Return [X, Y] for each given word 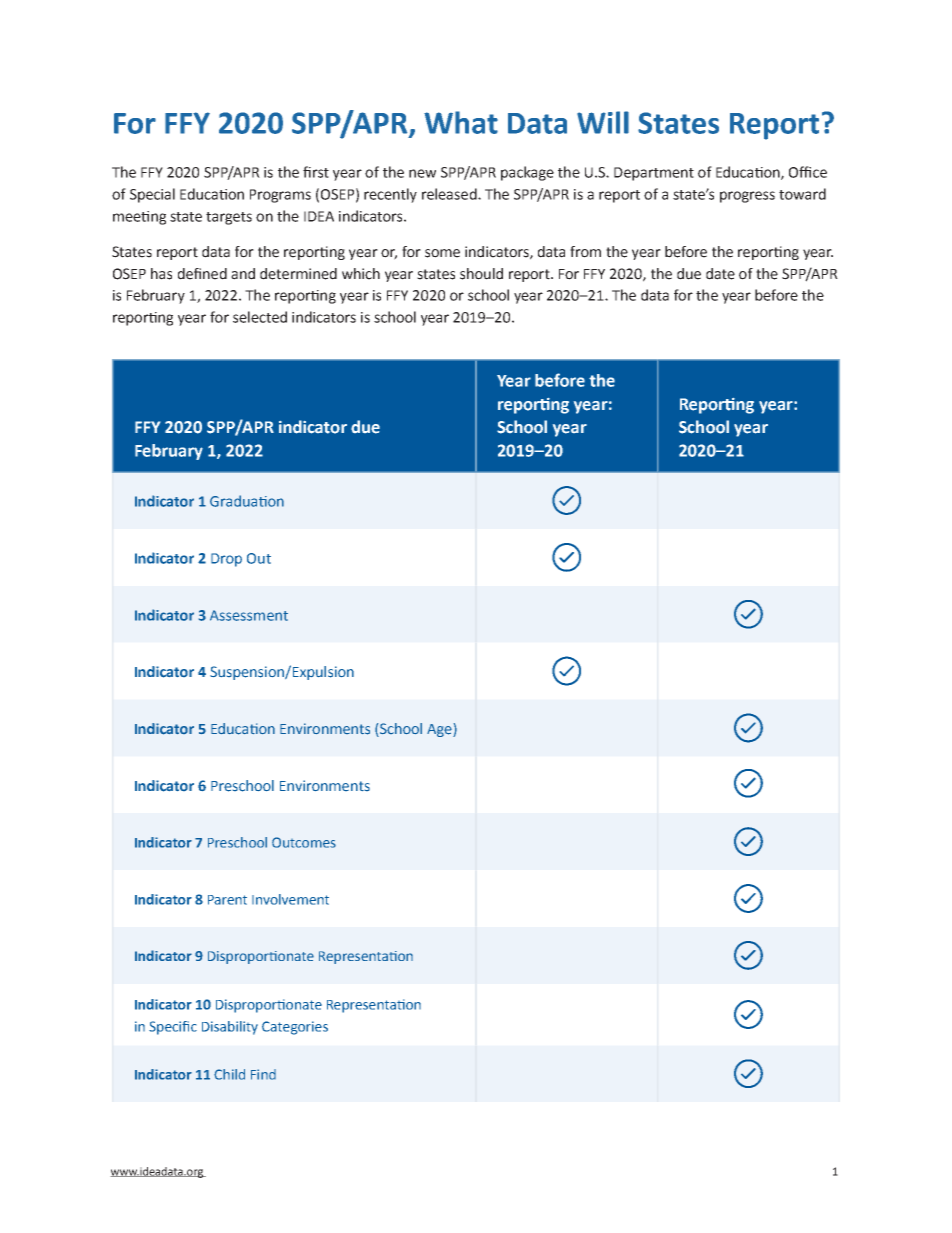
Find [263, 1074]
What [461, 122]
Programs [280, 196]
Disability [230, 1028]
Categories [295, 1028]
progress [747, 197]
